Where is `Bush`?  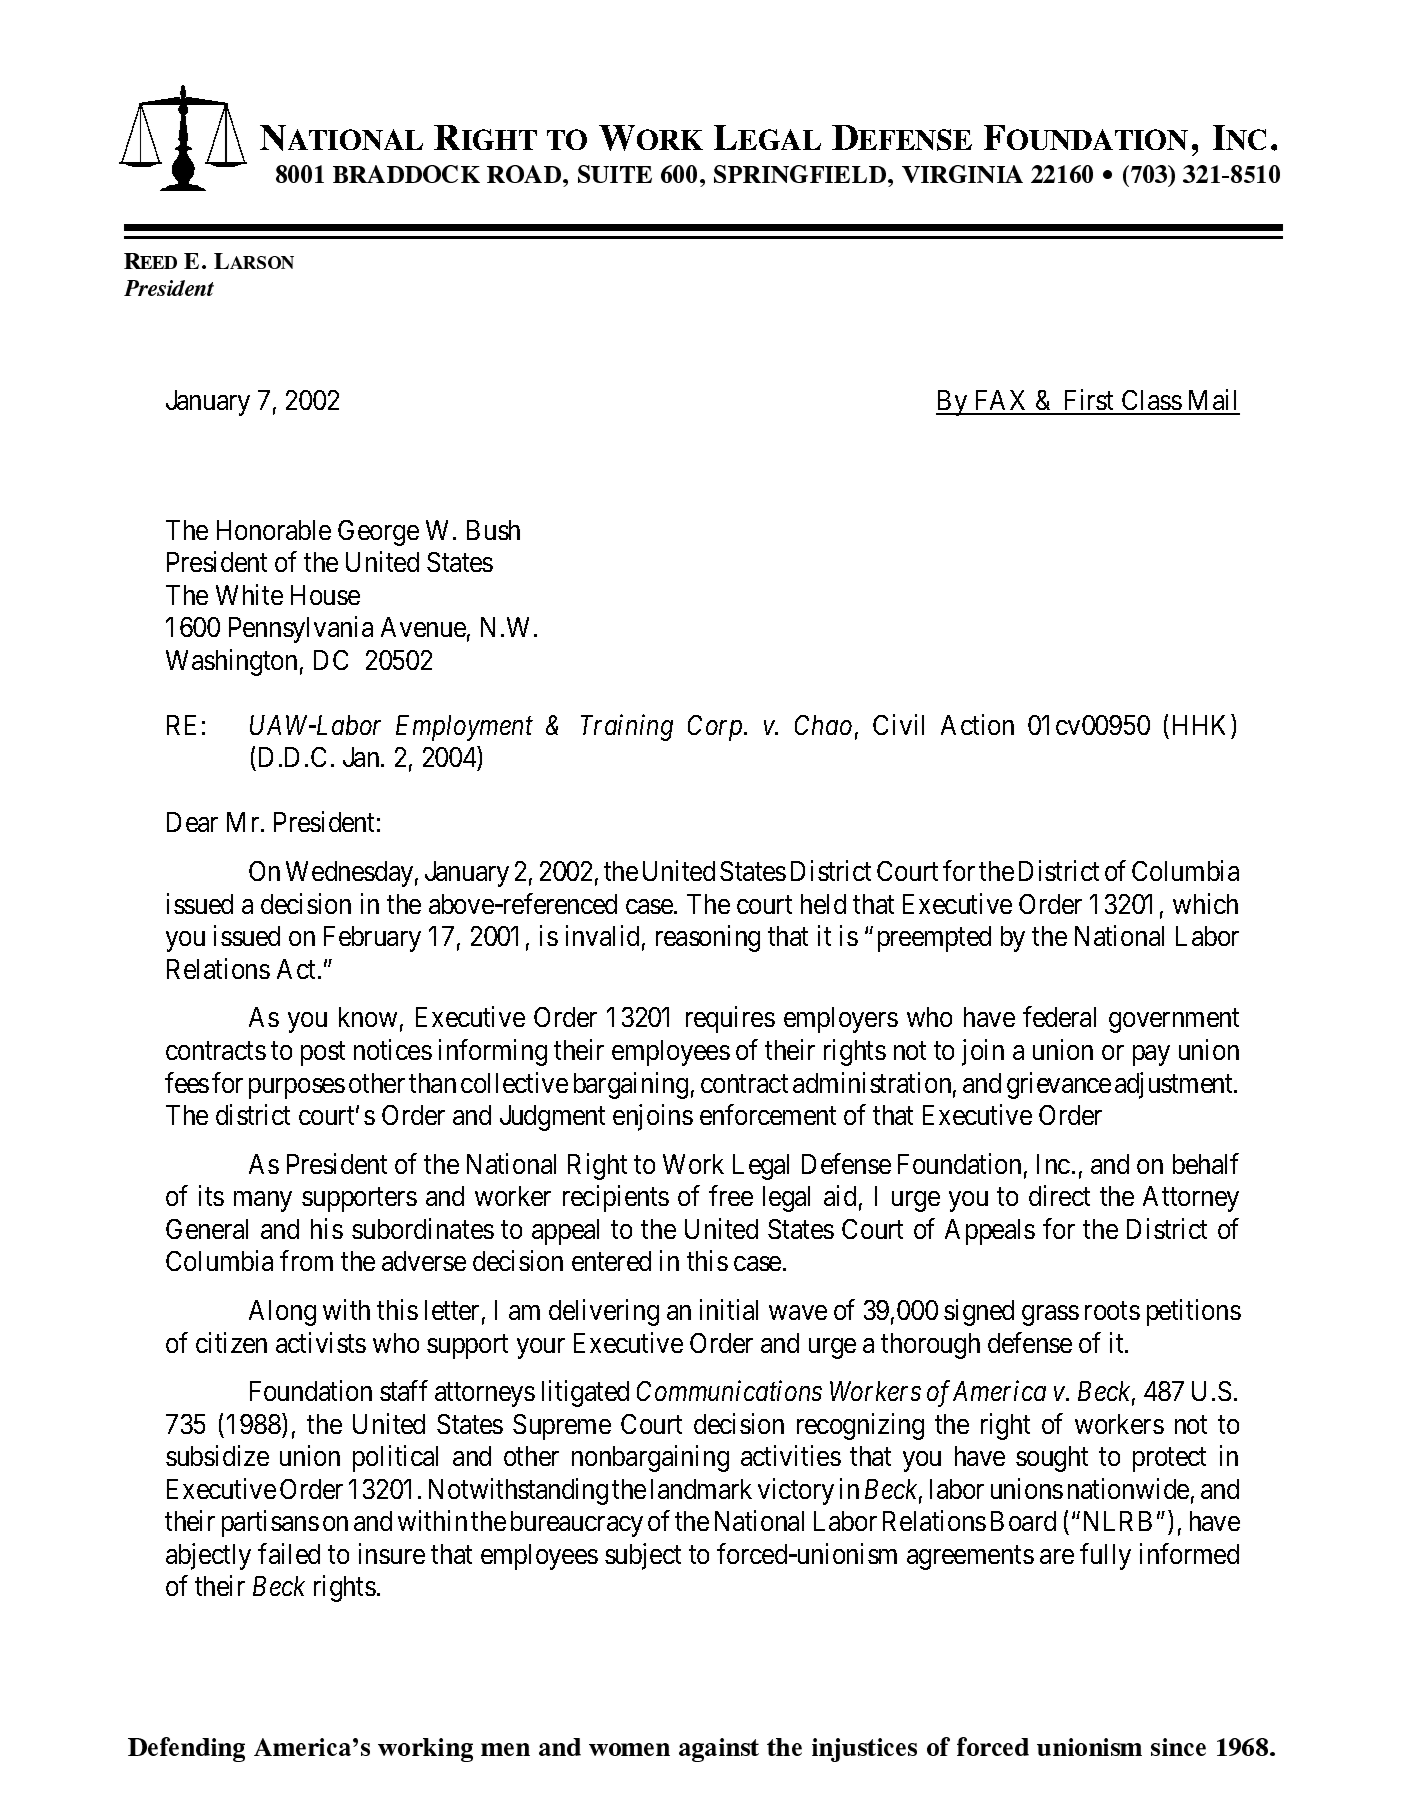
Bush is located at coordinates (493, 530).
